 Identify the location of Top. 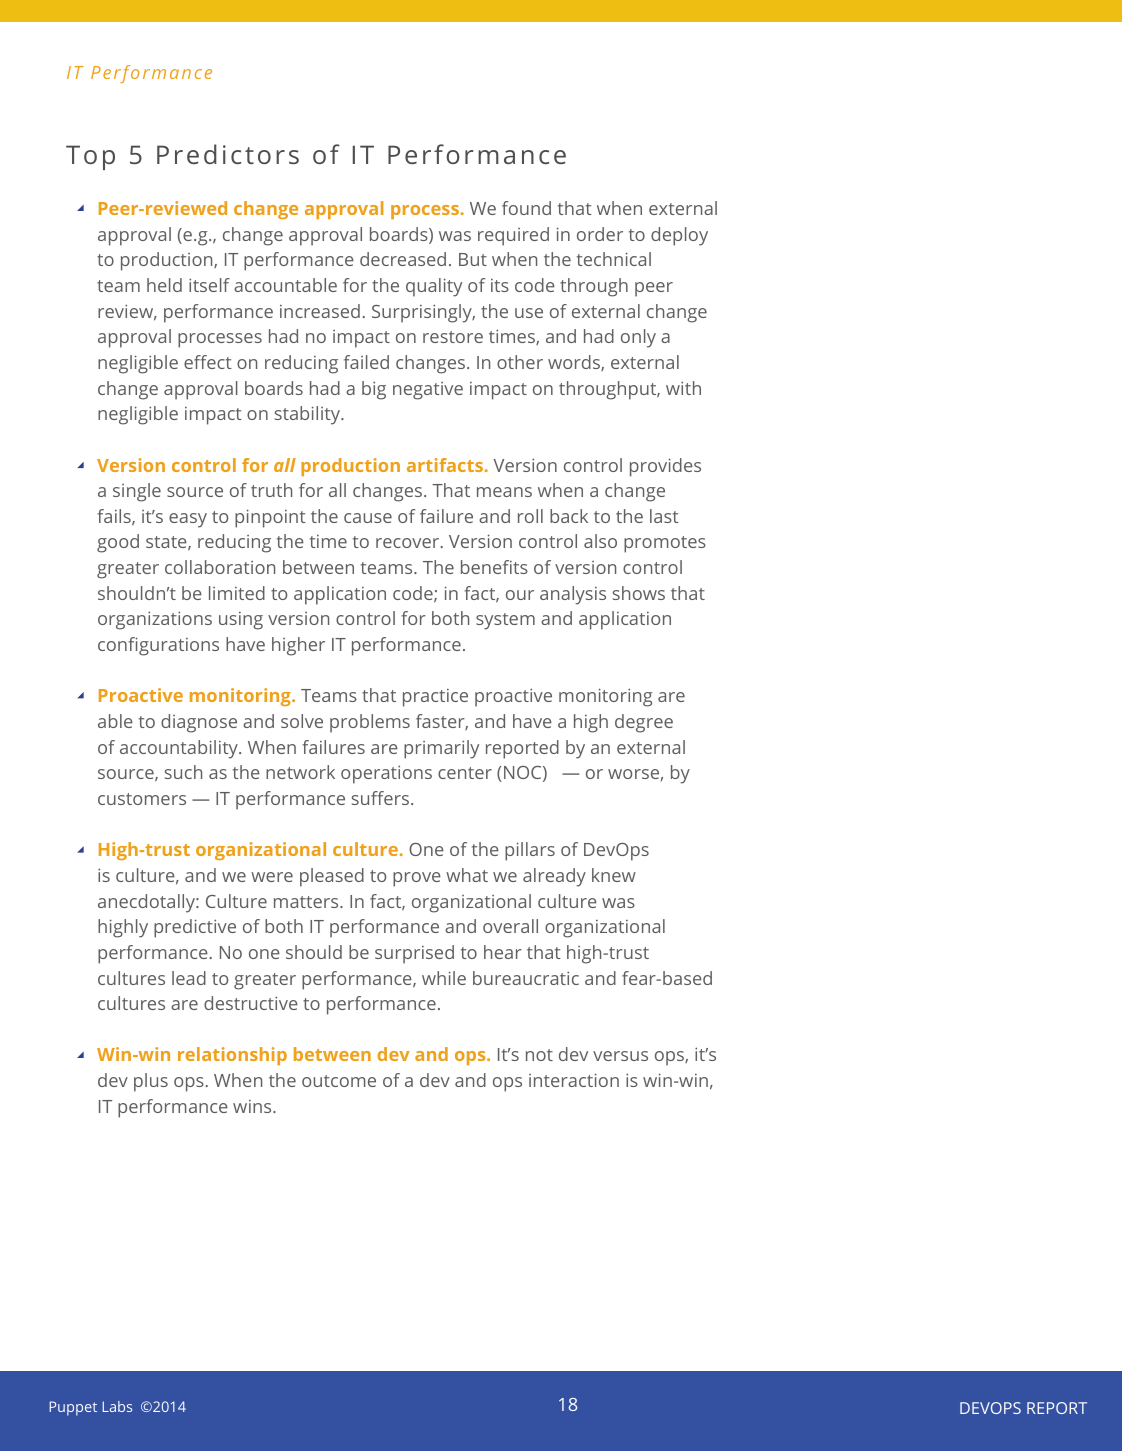
(90, 157).
